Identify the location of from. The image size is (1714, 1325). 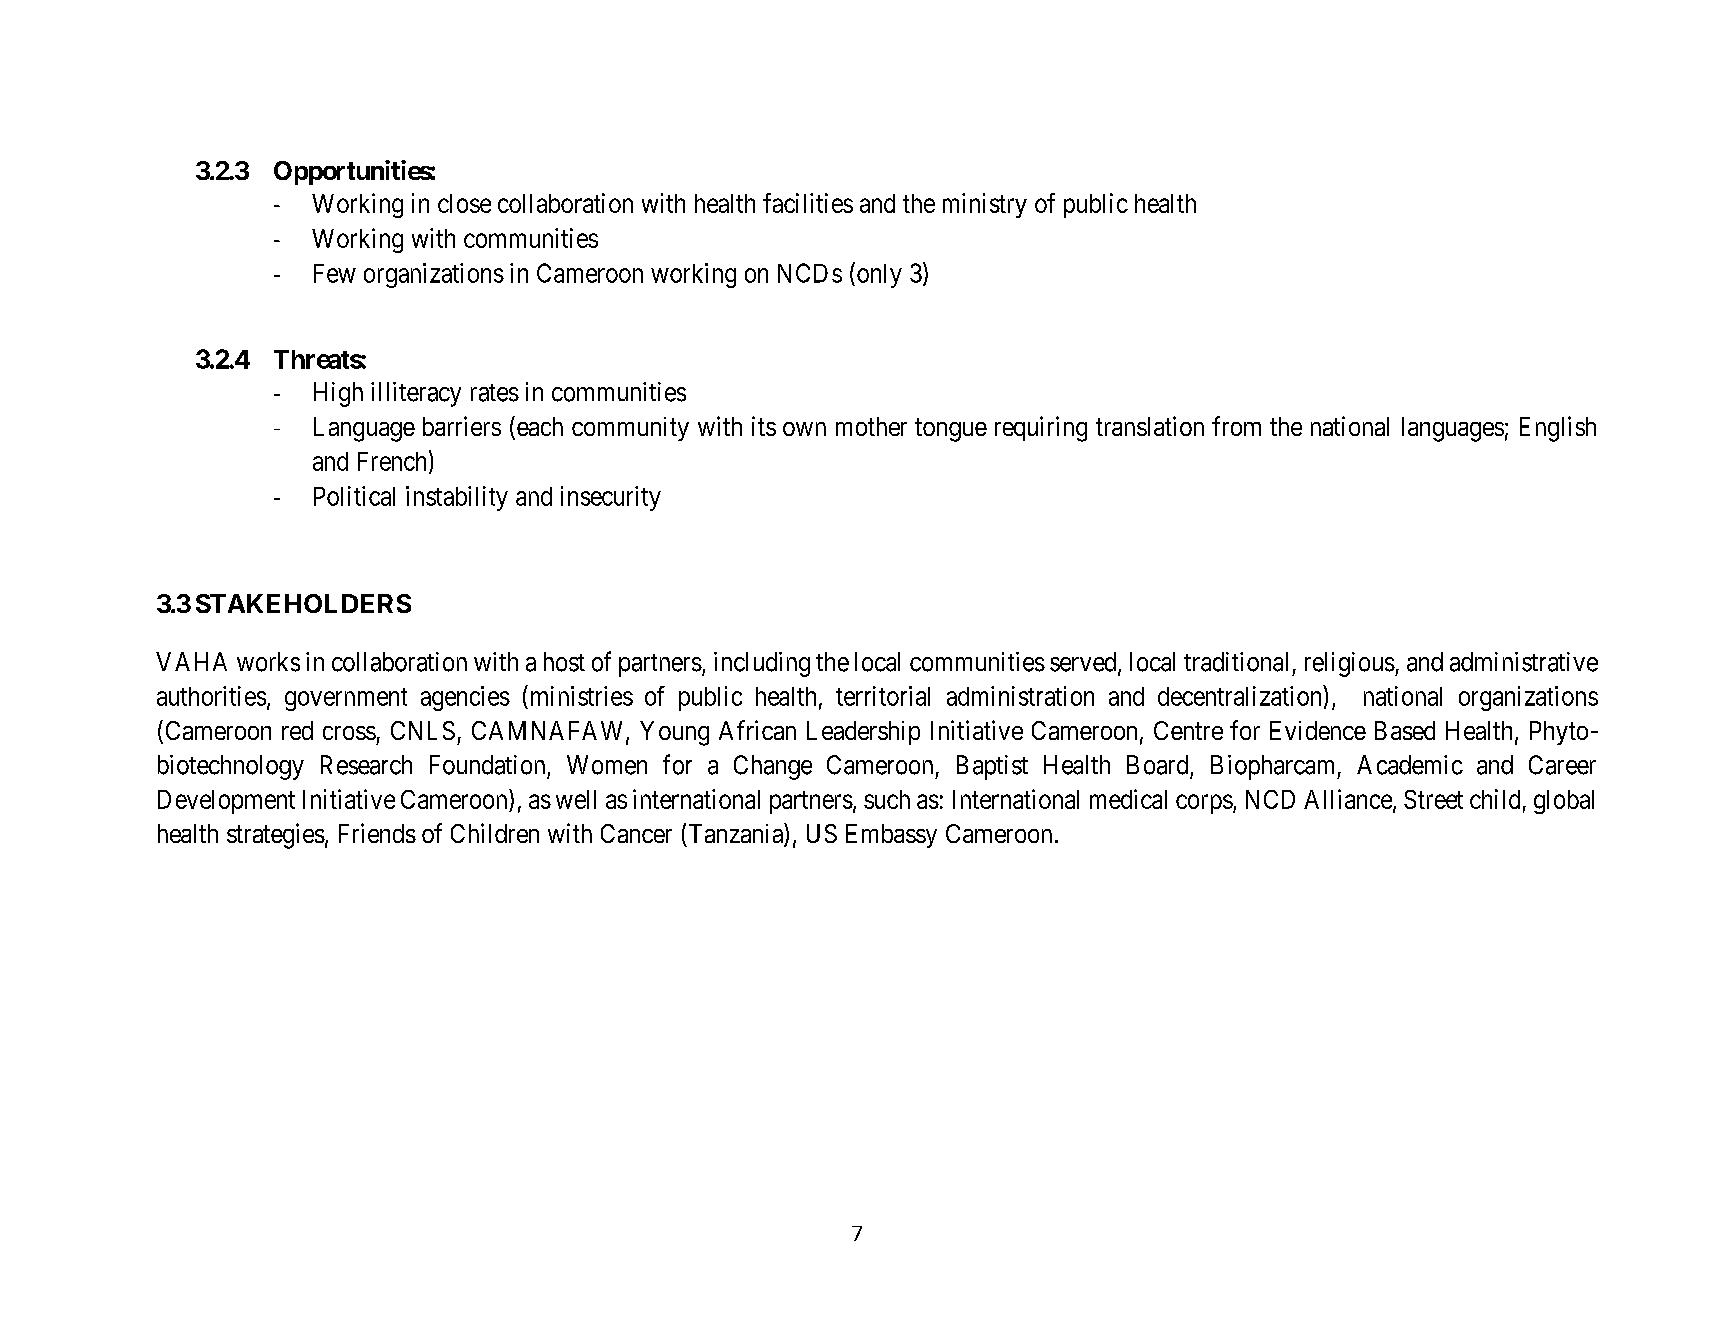
(1236, 426).
